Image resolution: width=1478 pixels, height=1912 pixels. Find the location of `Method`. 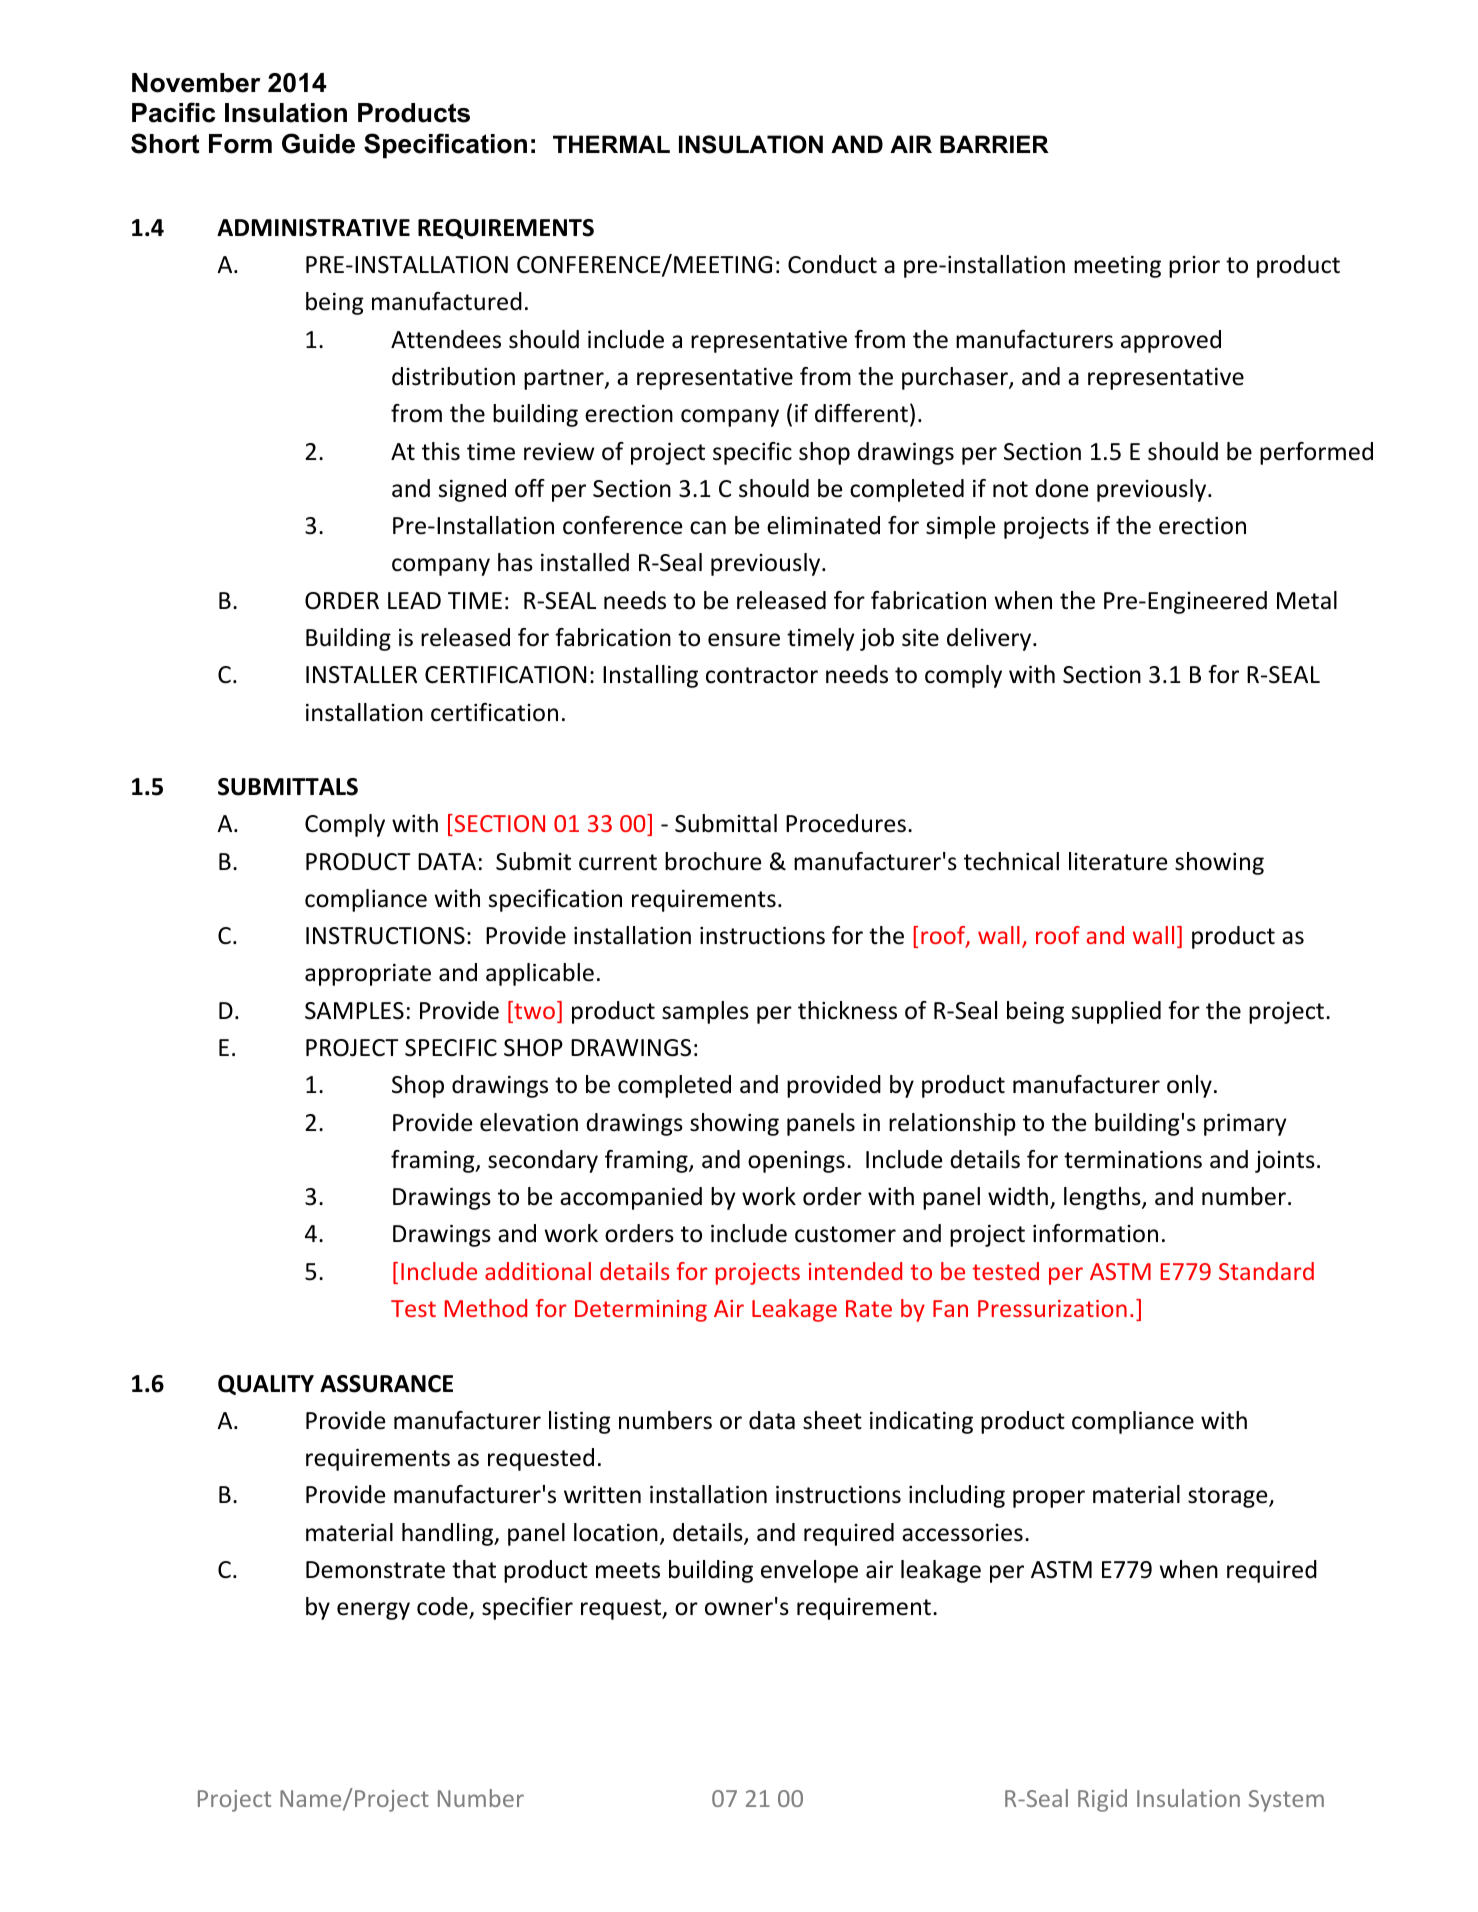

Method is located at coordinates (486, 1308).
